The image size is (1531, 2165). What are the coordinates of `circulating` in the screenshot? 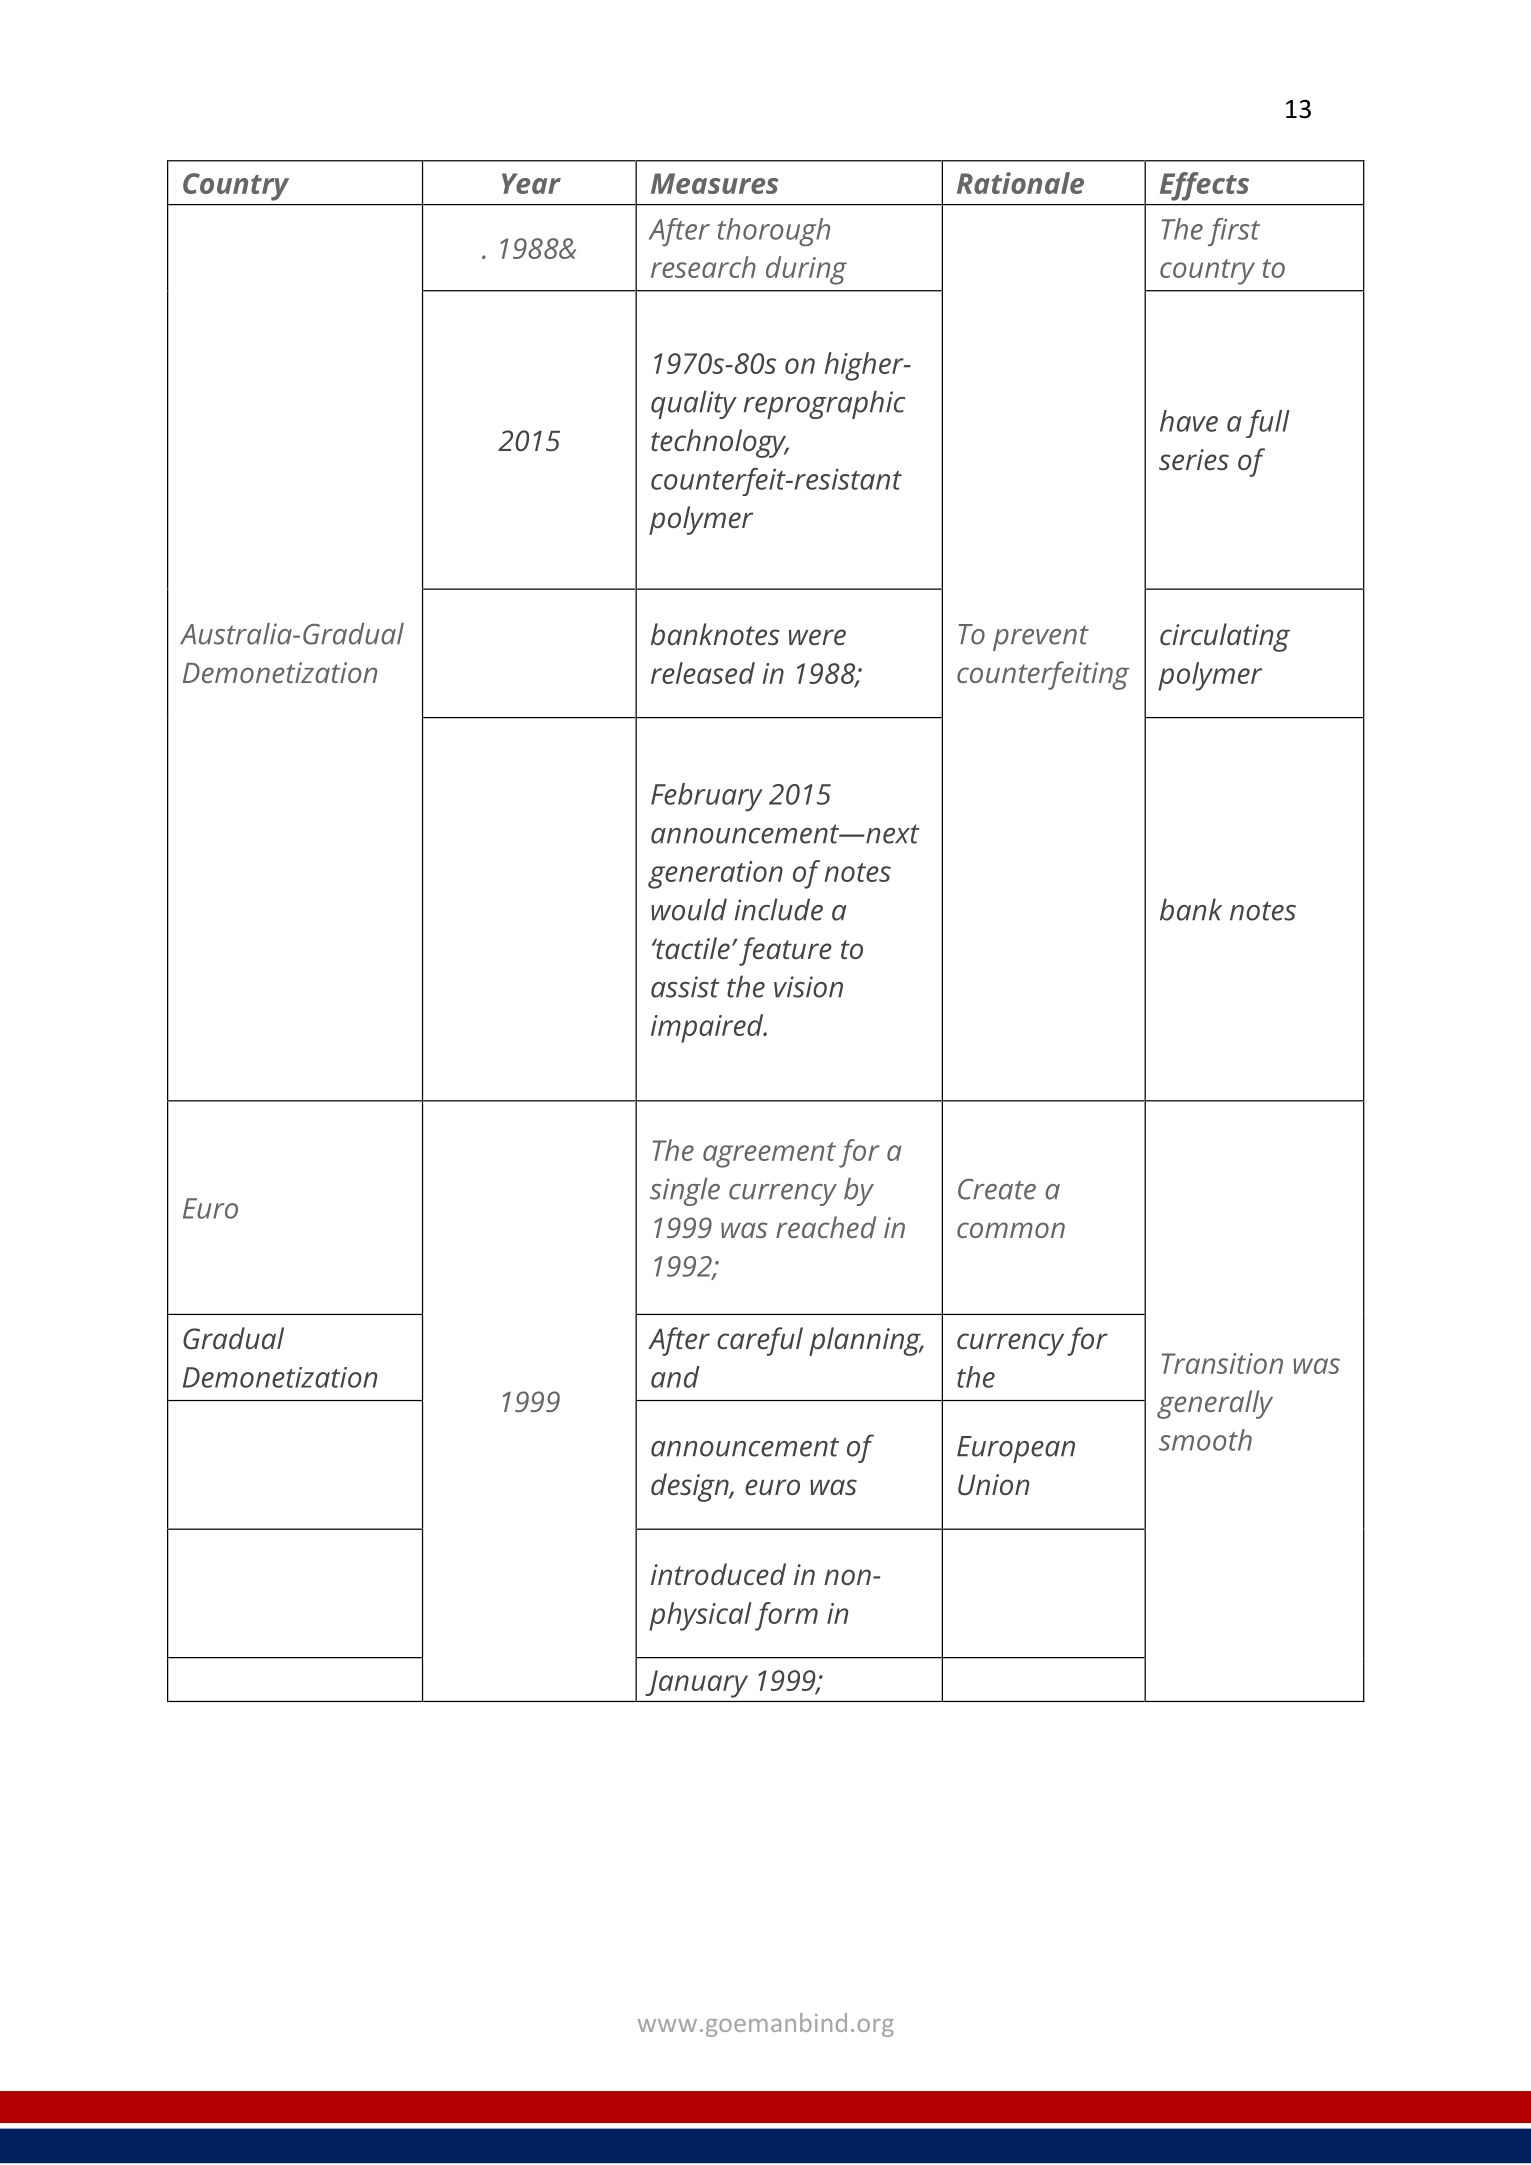 It's located at (1225, 637).
